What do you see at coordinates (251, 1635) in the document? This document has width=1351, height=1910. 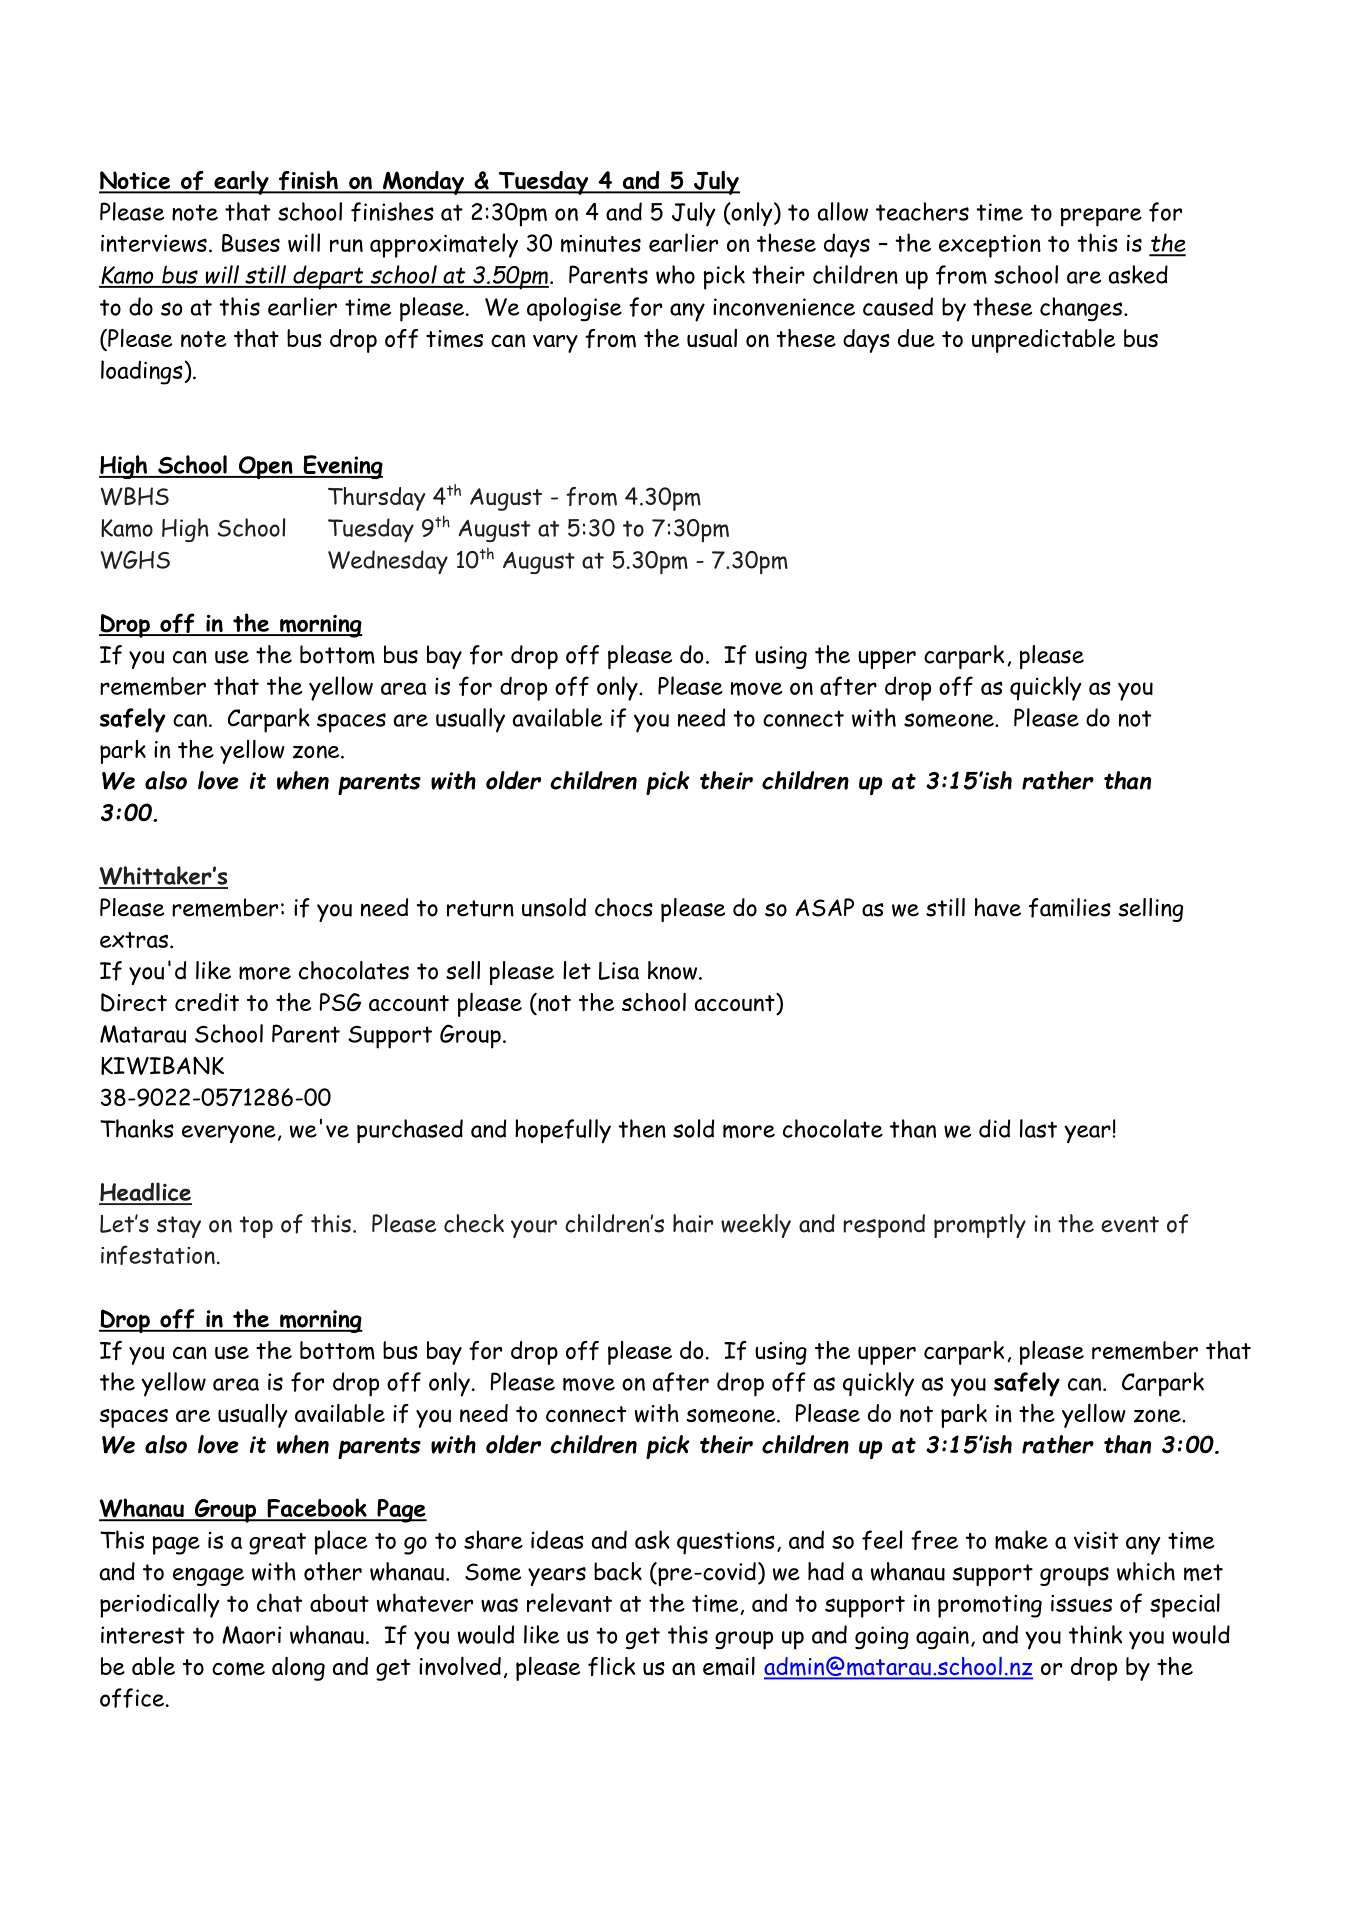 I see `Maori` at bounding box center [251, 1635].
